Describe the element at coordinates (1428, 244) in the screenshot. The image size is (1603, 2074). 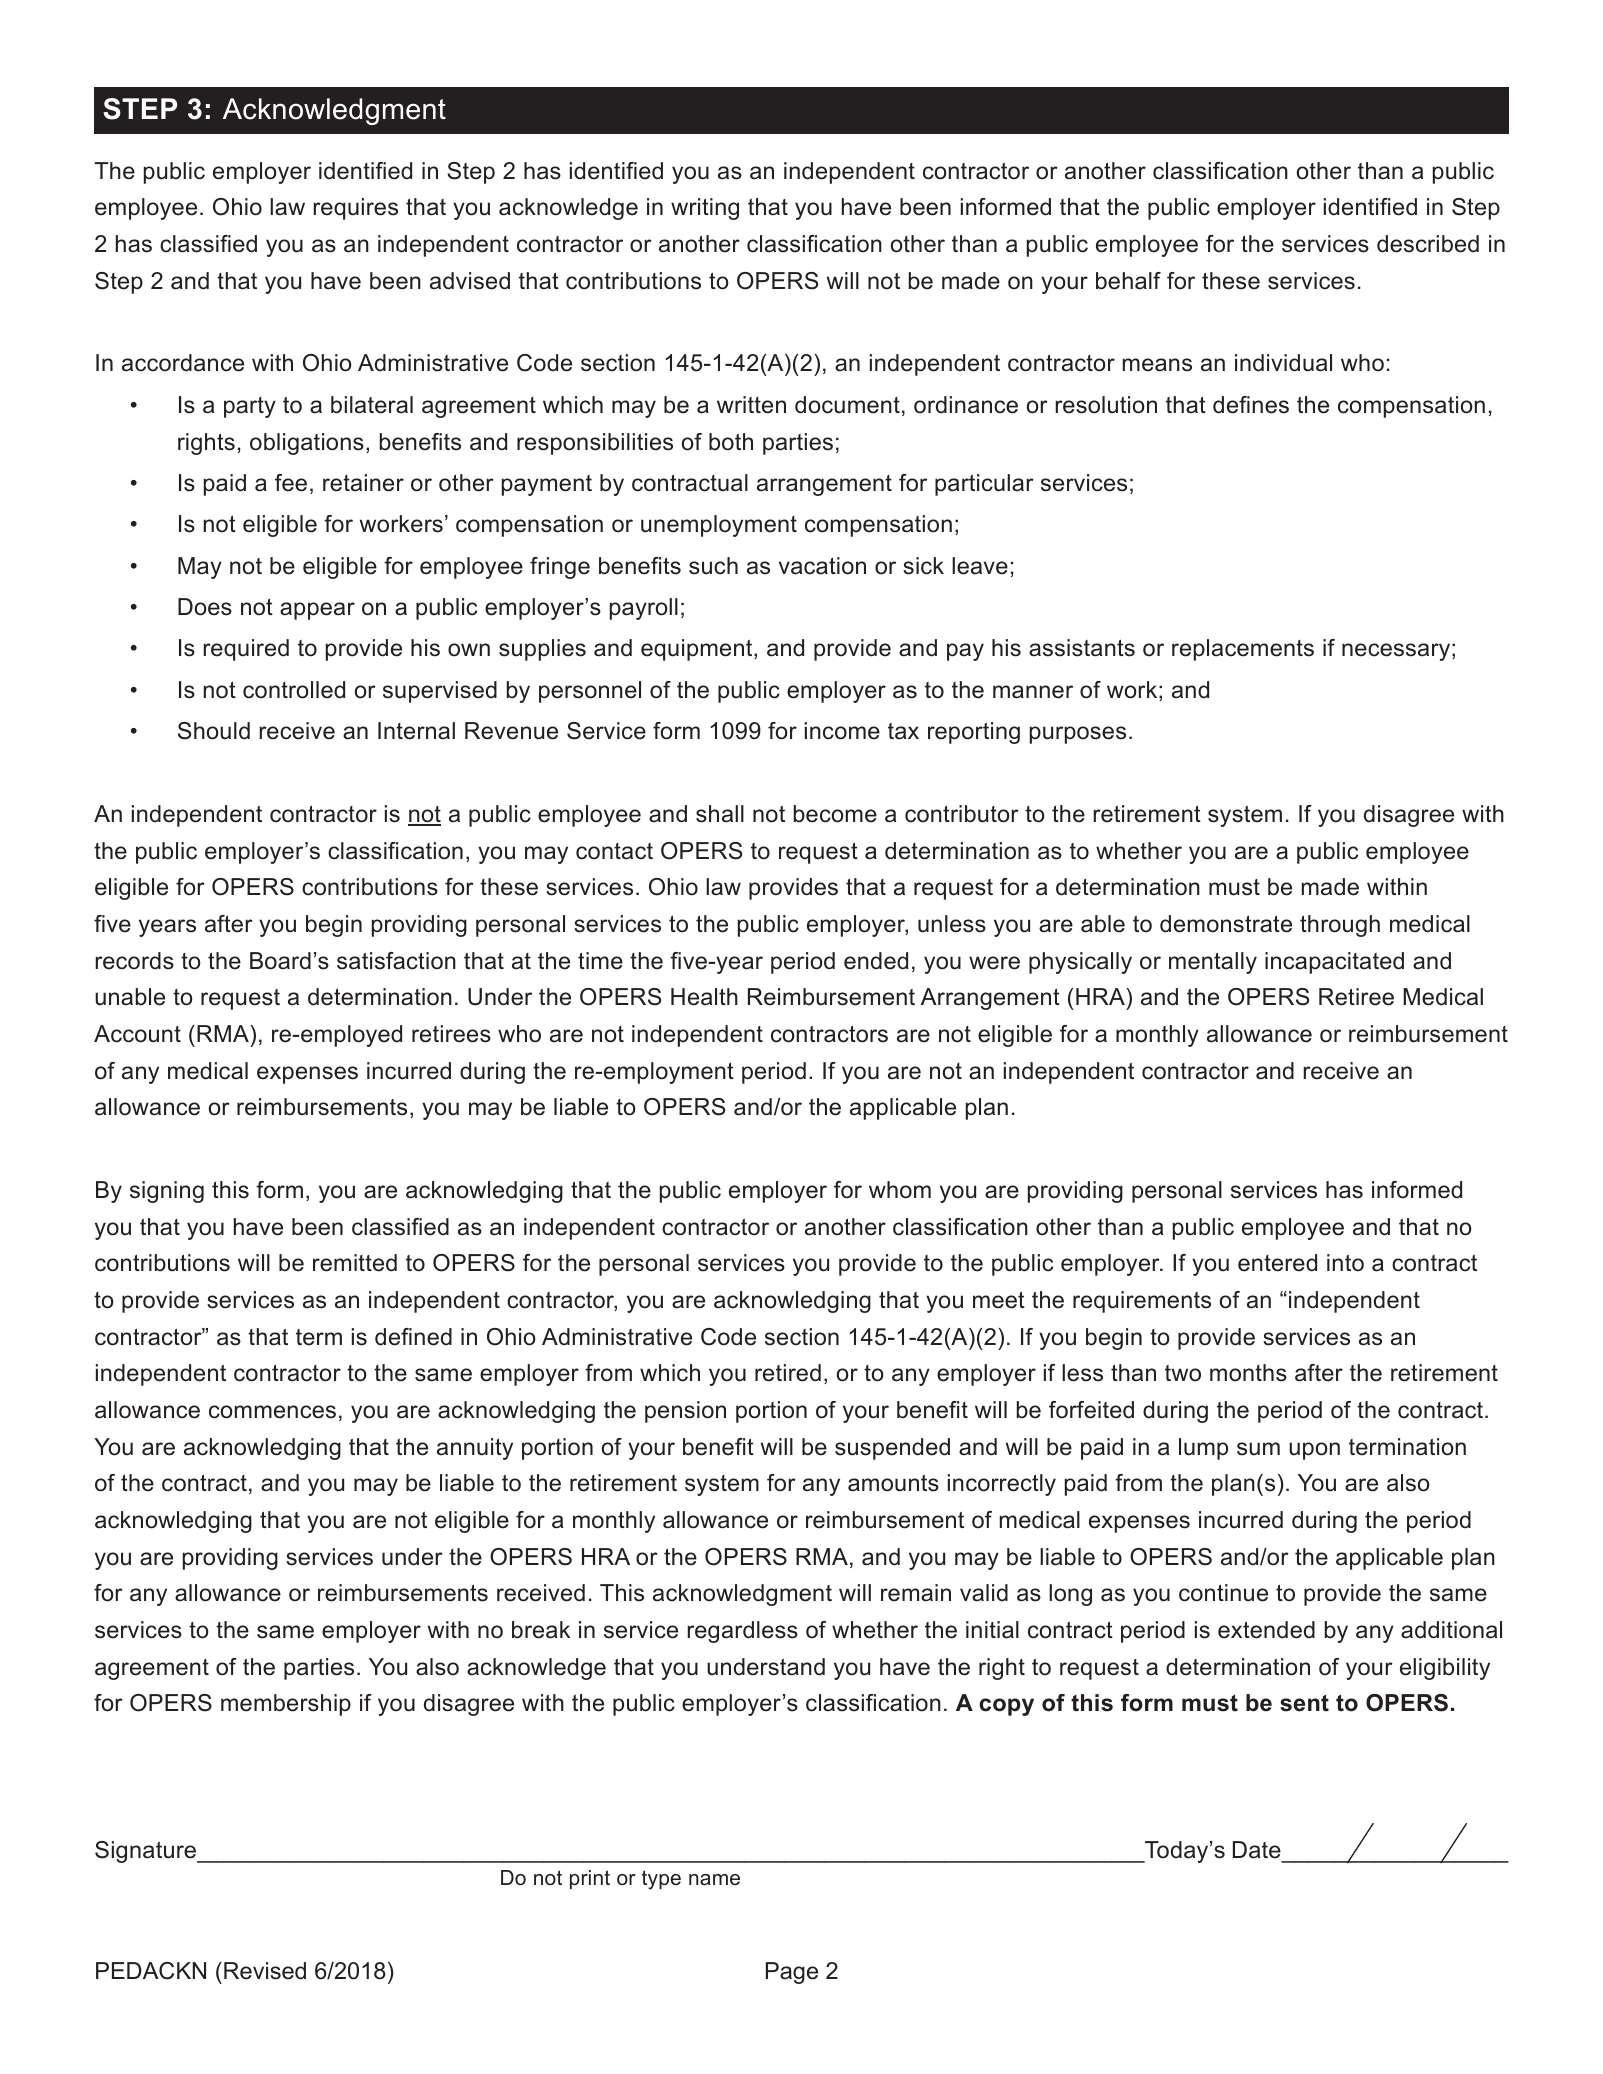
I see `described` at that location.
